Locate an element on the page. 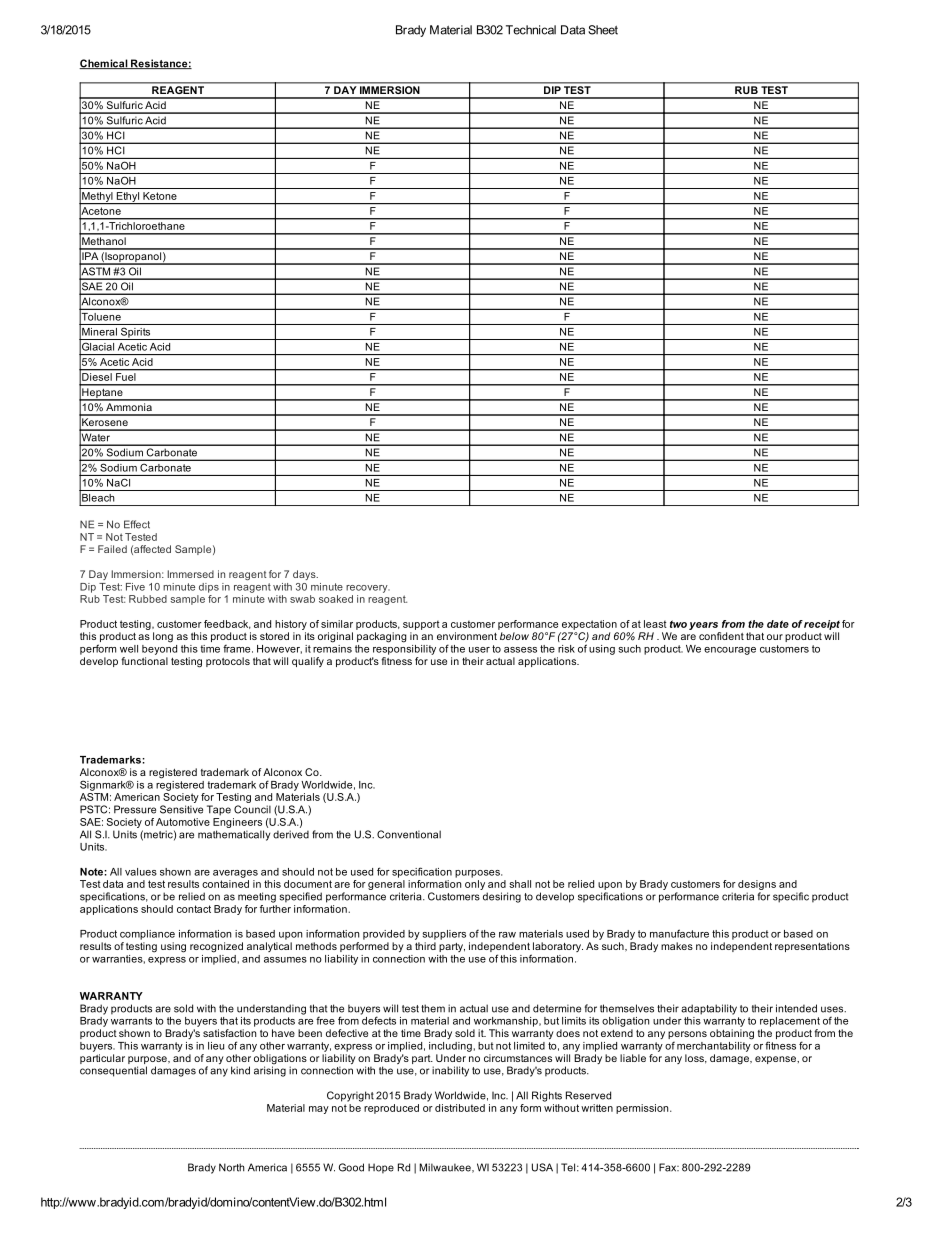 This image has height=1233, width=952. distributed is located at coordinates (460, 1108).
